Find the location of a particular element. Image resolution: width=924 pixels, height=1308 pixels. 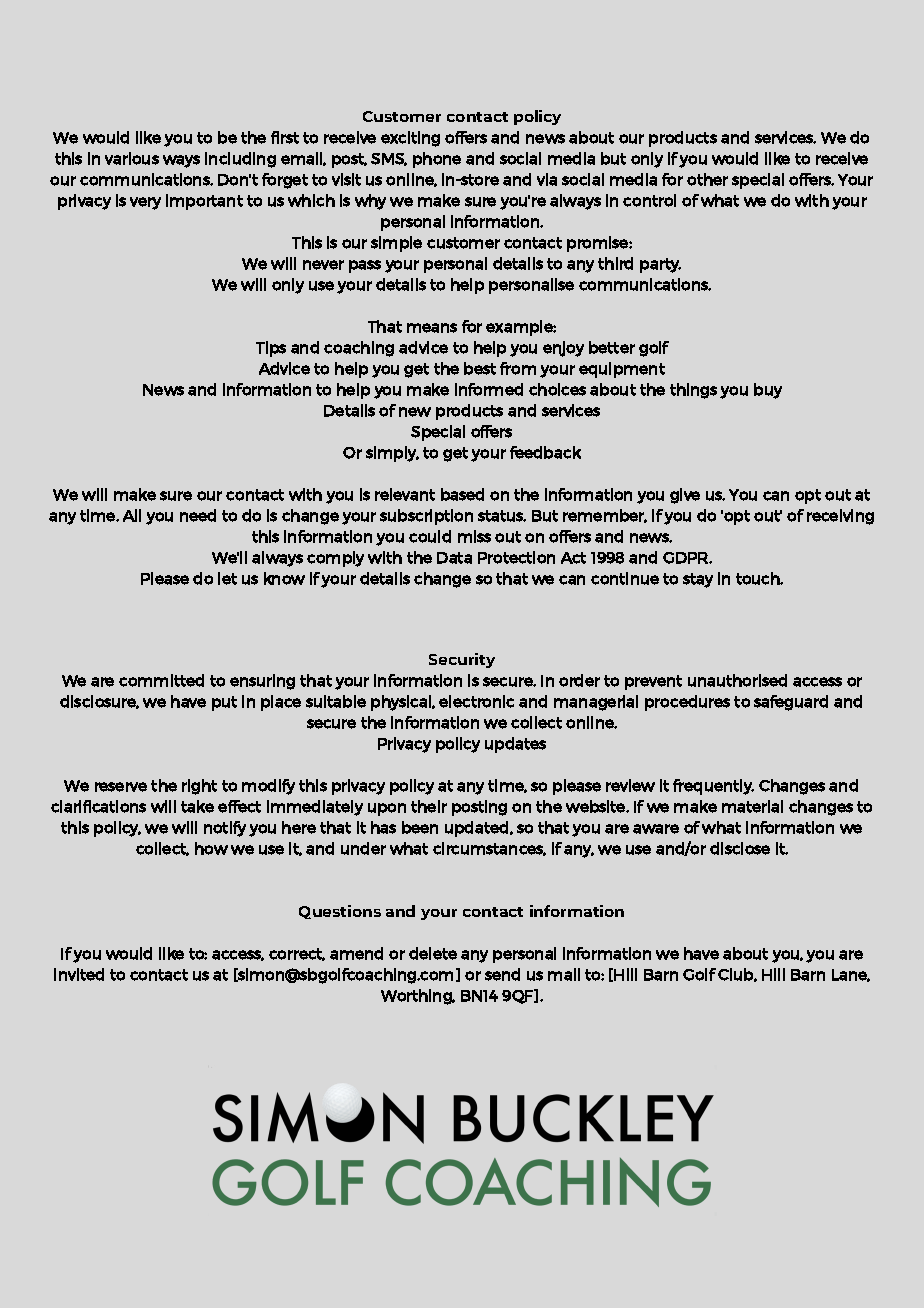

various is located at coordinates (132, 158).
